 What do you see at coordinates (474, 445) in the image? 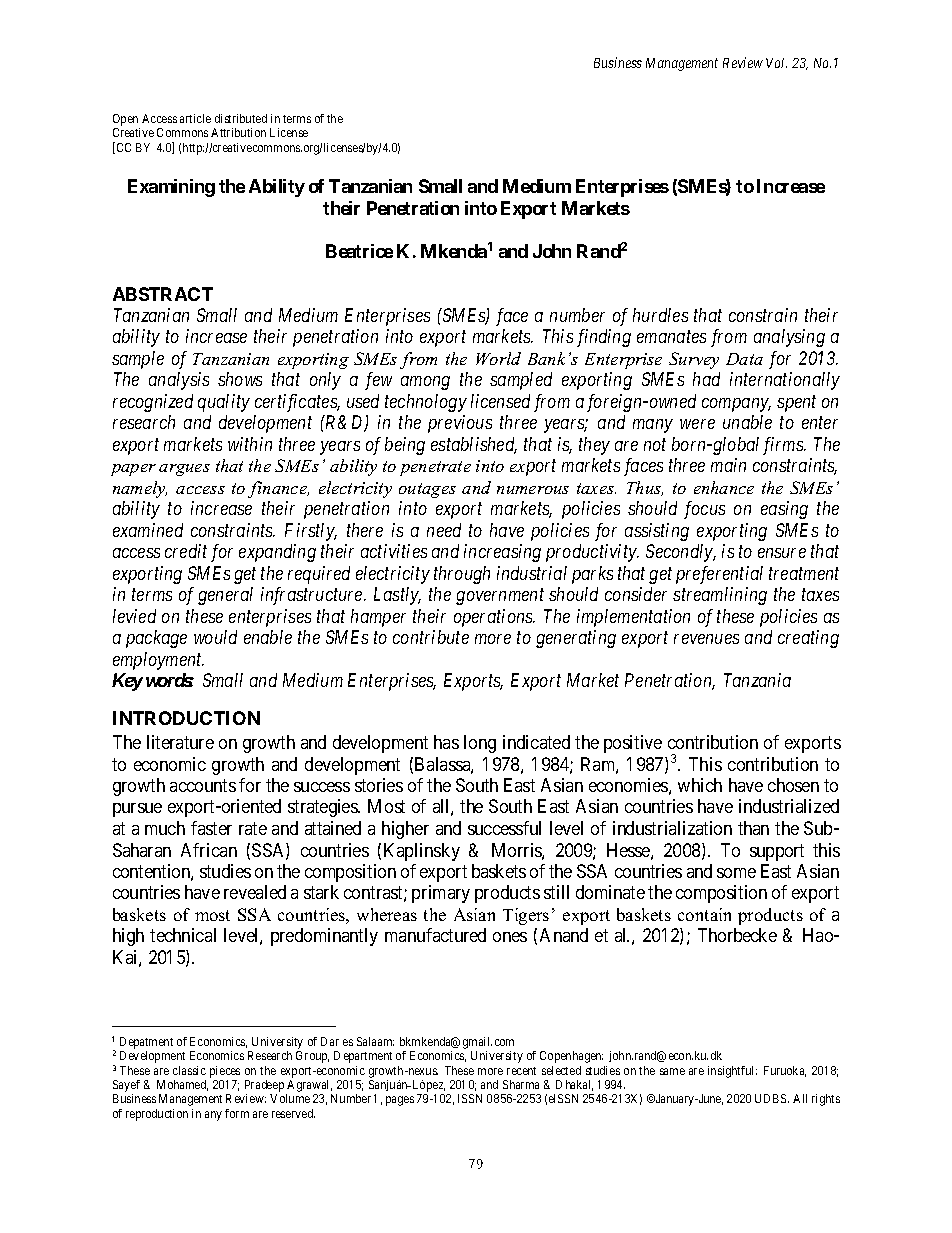
I see `established` at bounding box center [474, 445].
